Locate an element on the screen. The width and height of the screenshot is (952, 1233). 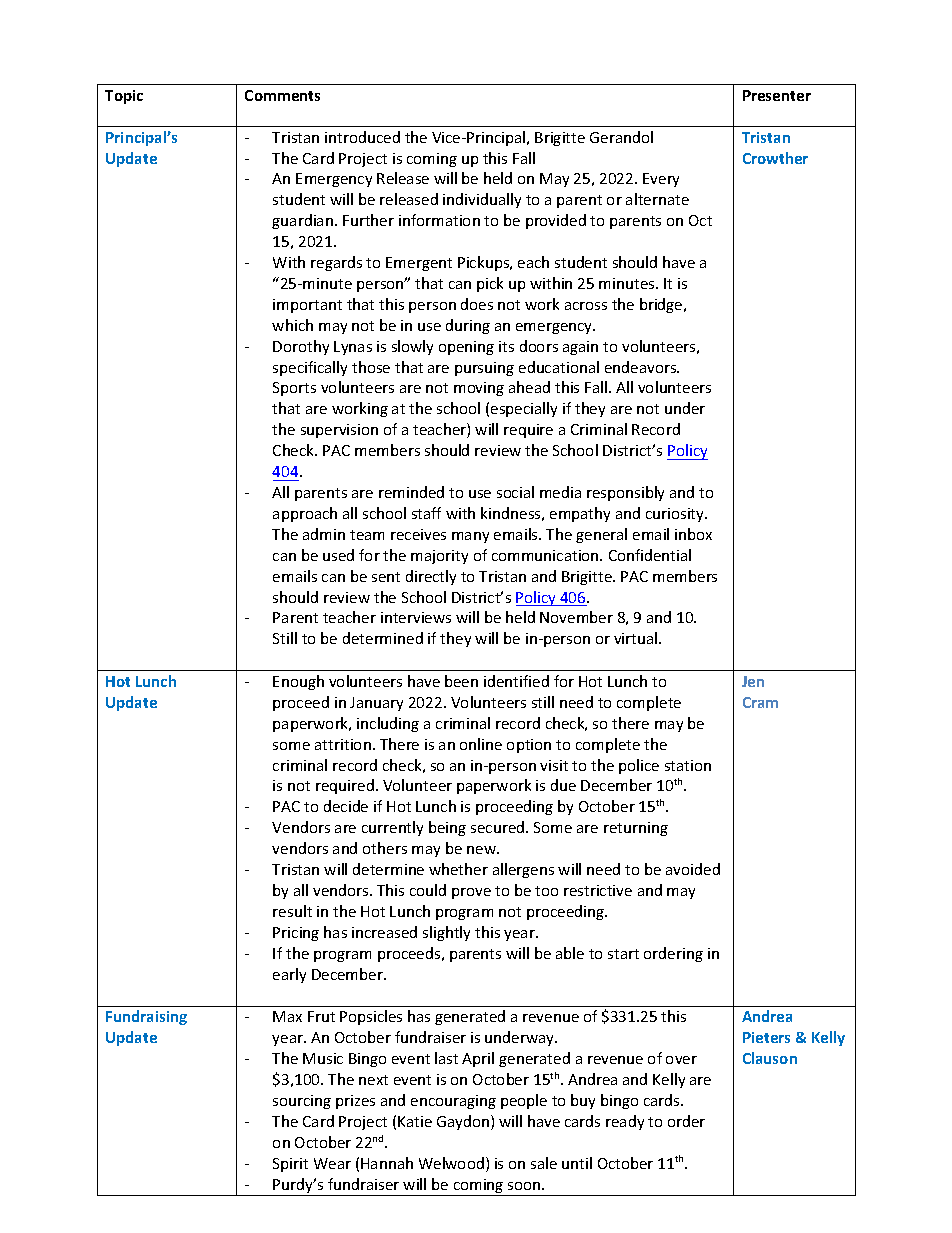
Katie is located at coordinates (415, 1121).
